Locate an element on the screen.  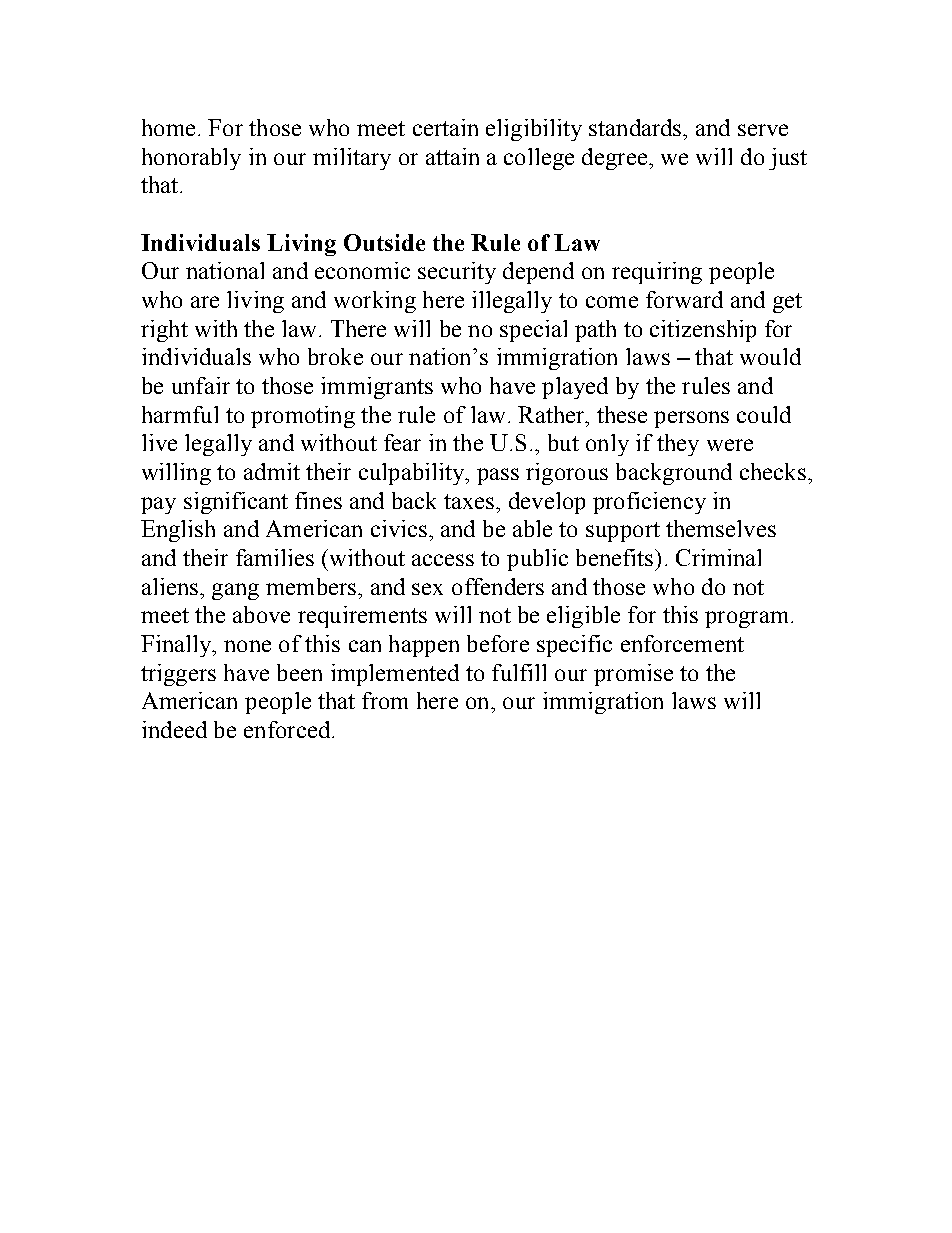
enforced is located at coordinates (288, 729).
